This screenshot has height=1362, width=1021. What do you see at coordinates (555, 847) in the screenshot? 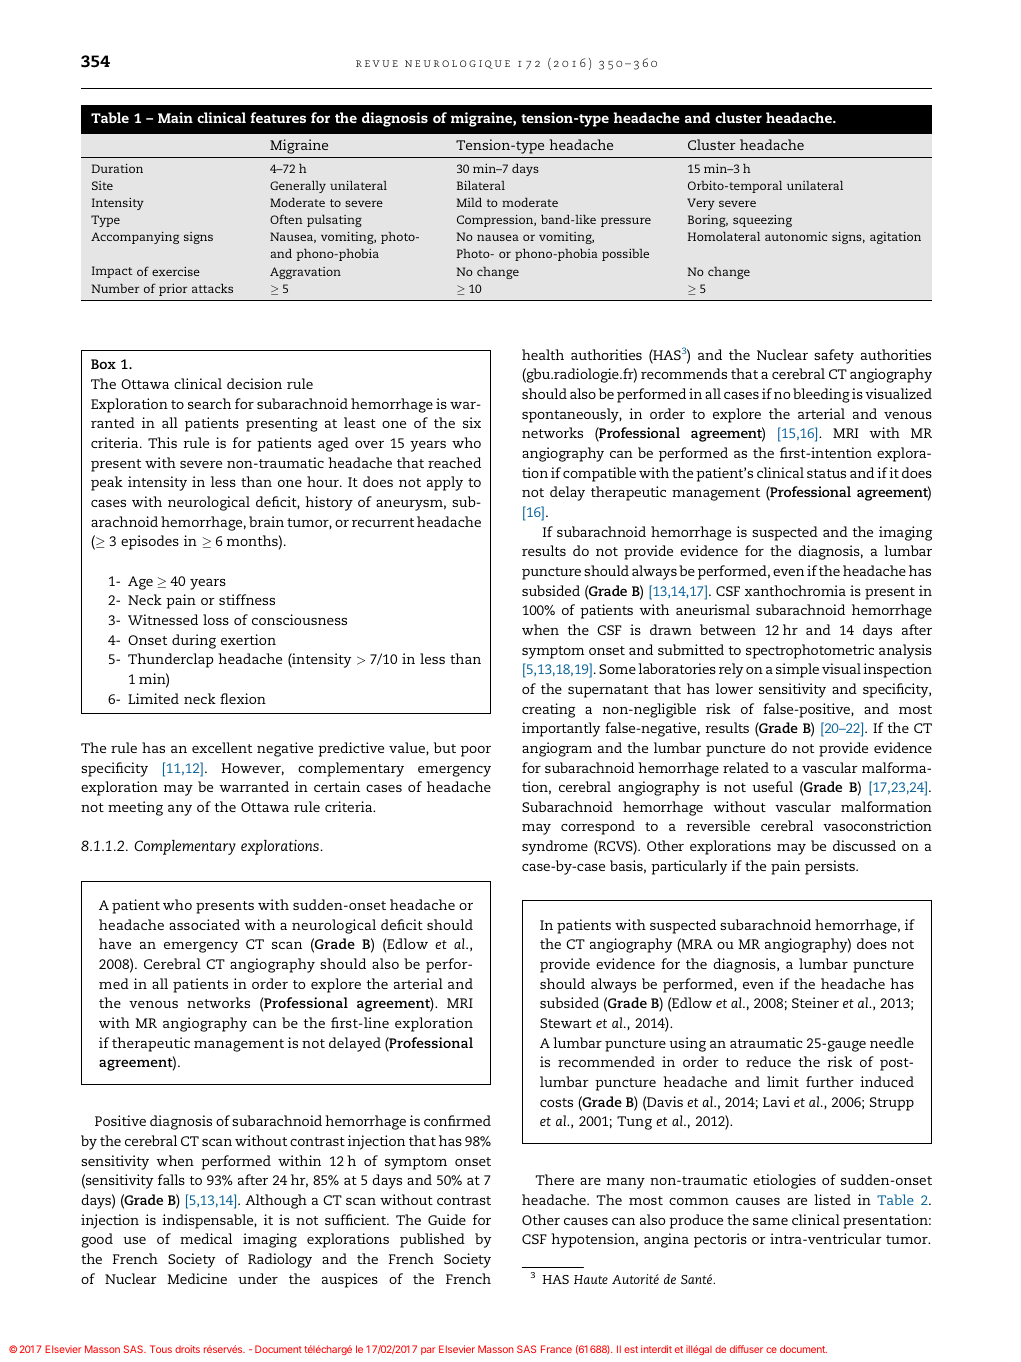
I see `syndrome` at bounding box center [555, 847].
